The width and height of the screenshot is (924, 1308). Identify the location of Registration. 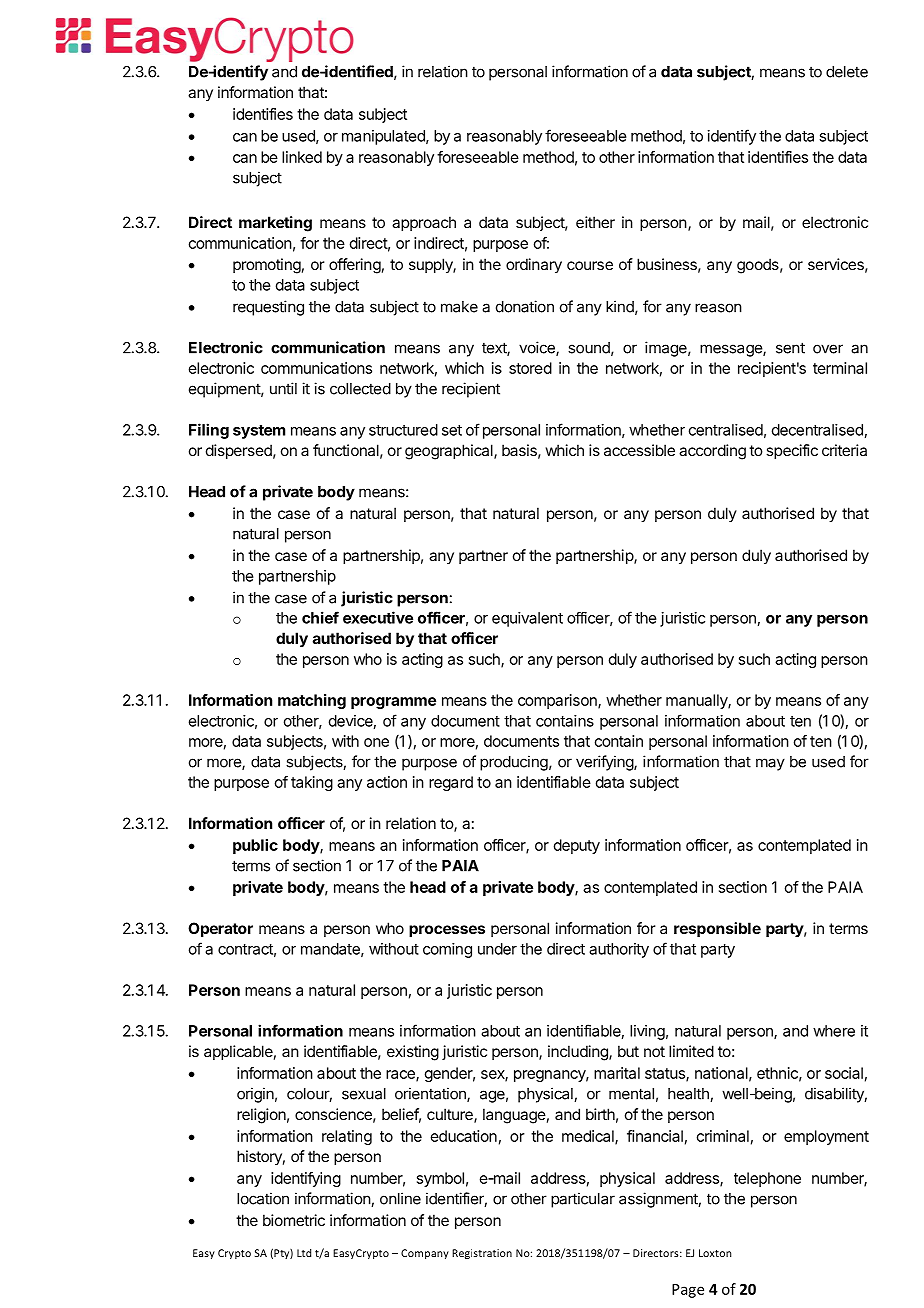
(482, 1254).
